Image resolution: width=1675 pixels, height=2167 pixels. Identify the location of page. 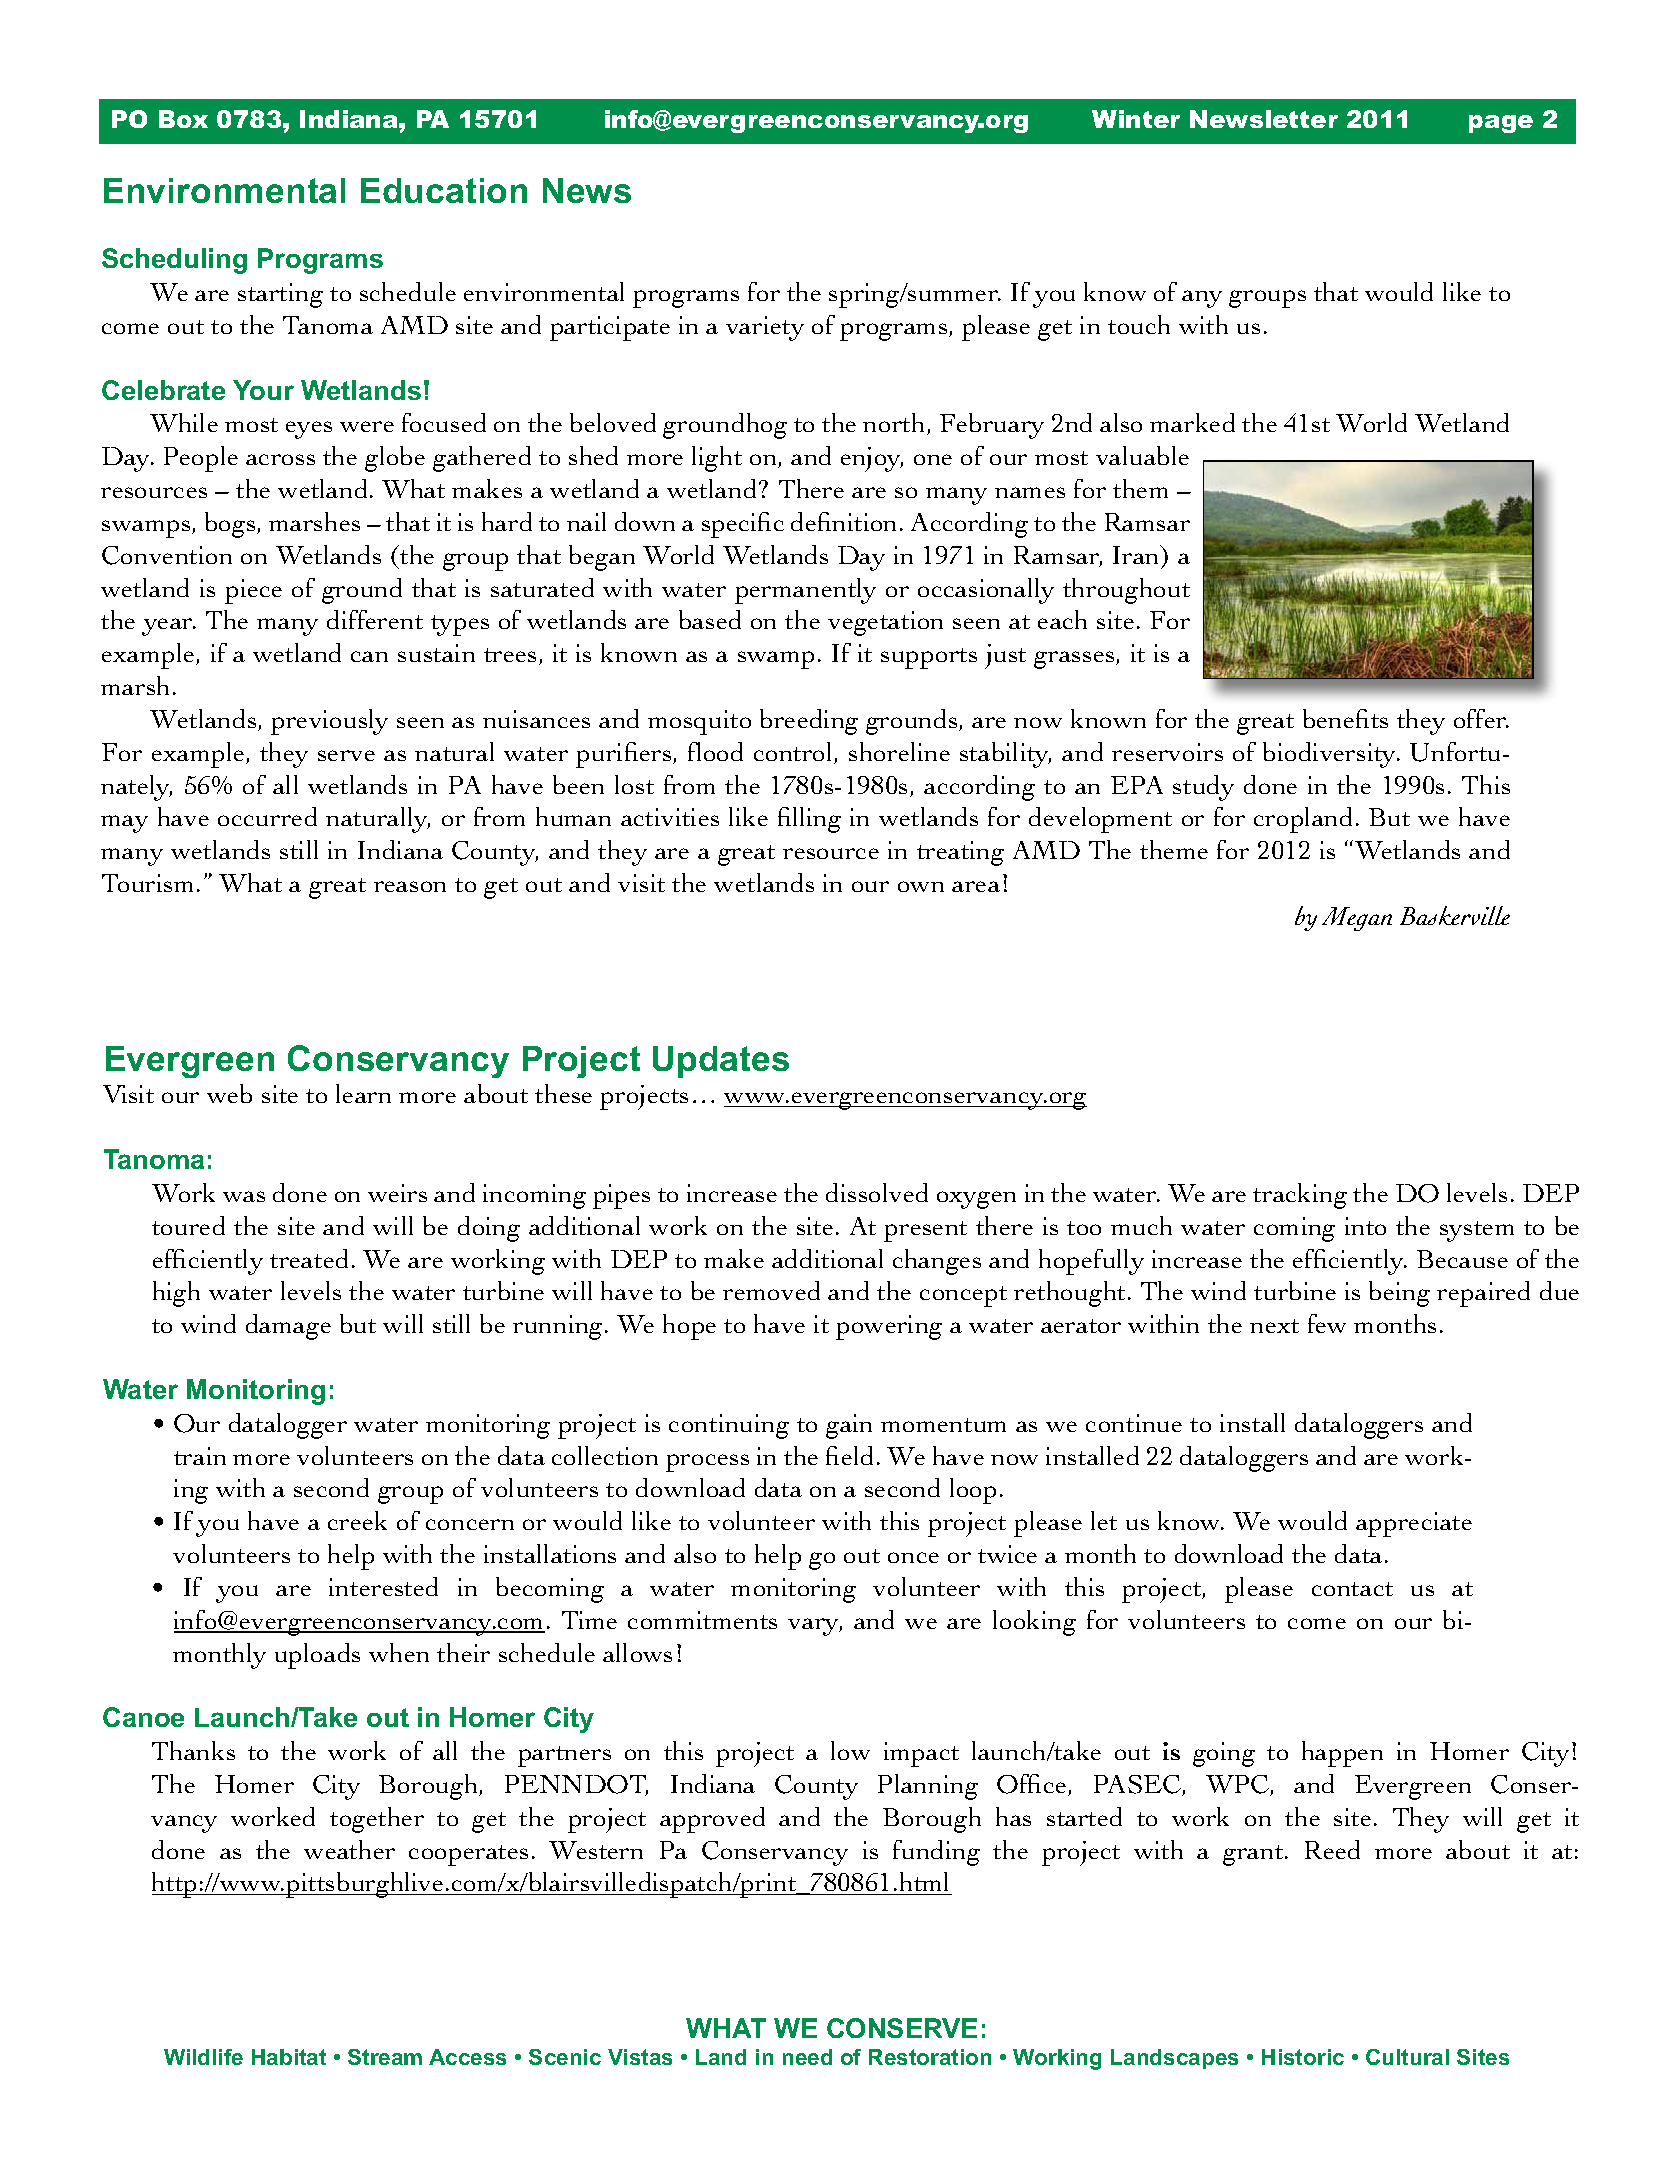
(1501, 124).
